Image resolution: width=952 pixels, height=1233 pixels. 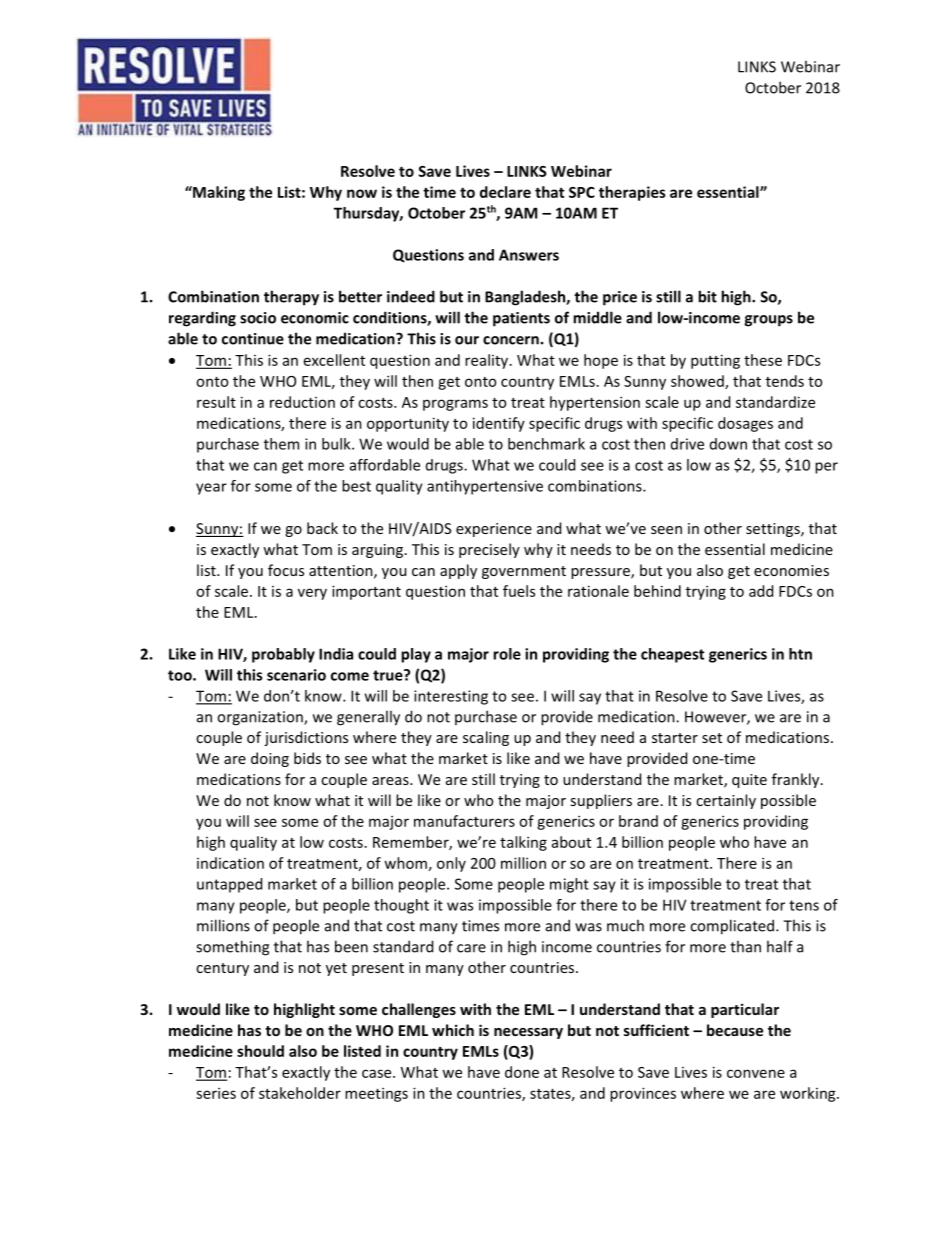 I want to click on declare, so click(x=505, y=192).
